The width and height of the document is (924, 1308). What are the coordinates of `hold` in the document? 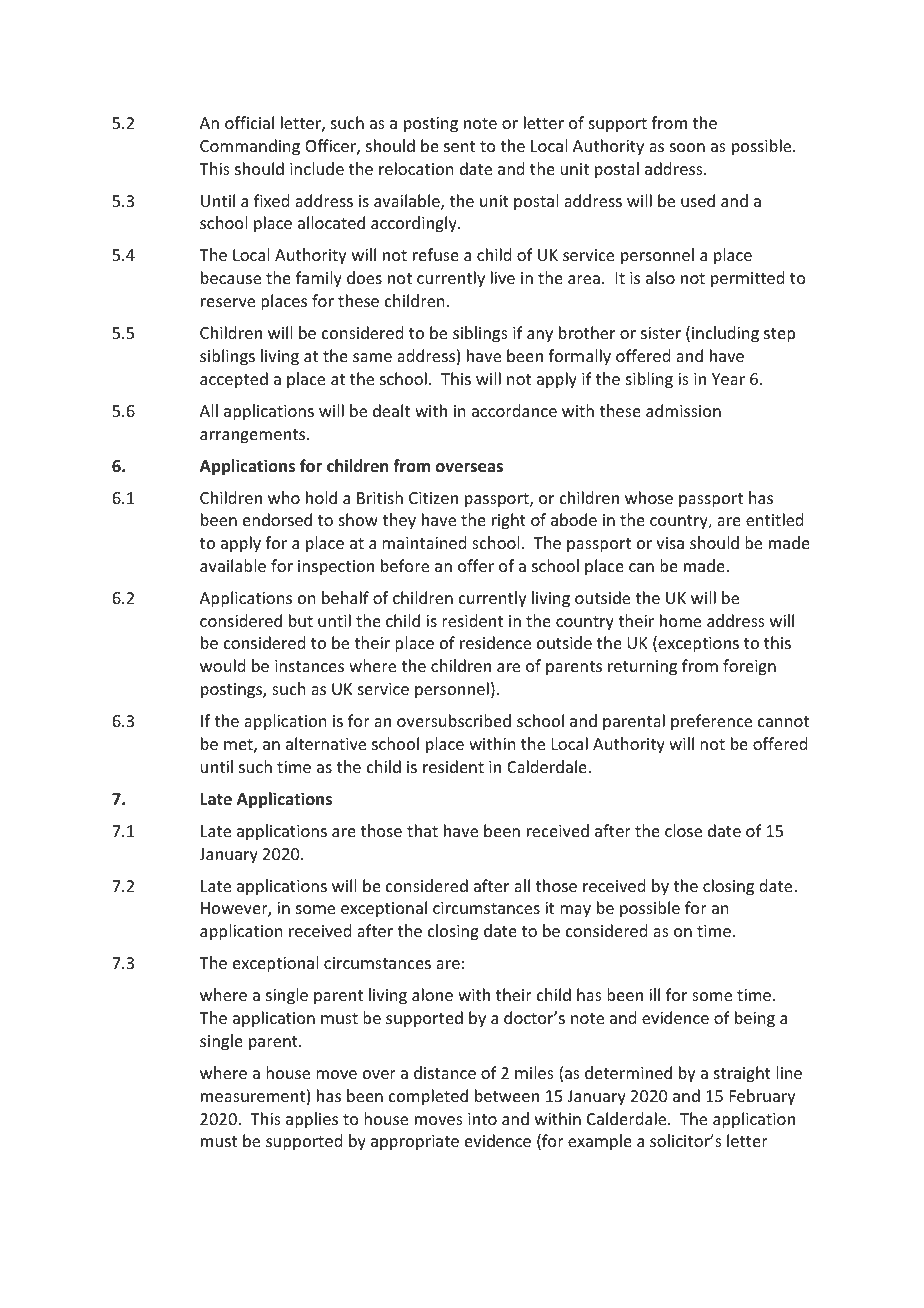 It's located at (321, 497).
